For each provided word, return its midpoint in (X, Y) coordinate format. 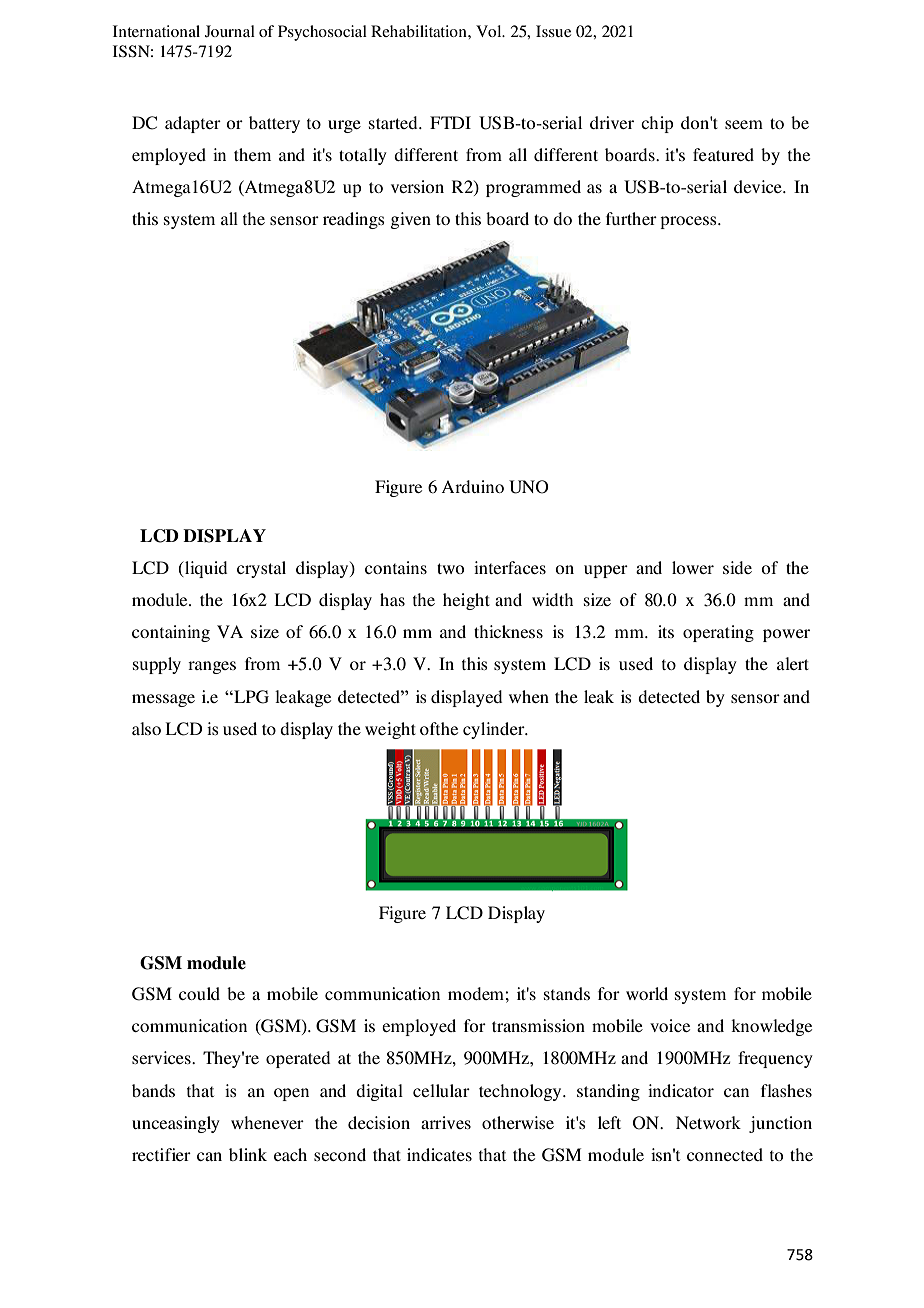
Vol (490, 31)
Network (708, 1122)
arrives (446, 1122)
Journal (230, 31)
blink (248, 1154)
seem (744, 124)
